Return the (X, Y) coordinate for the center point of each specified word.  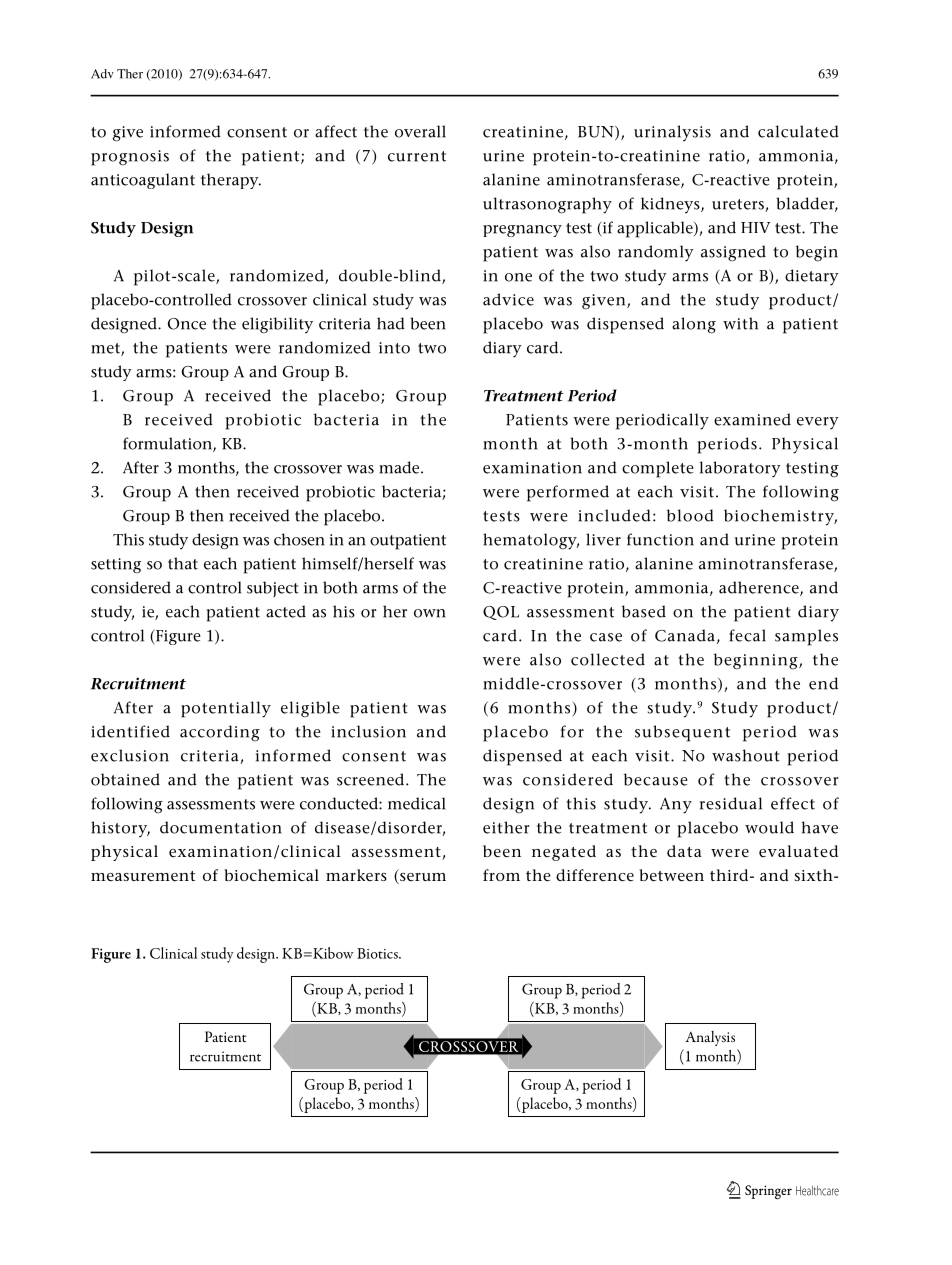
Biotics (378, 953)
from (501, 875)
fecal (747, 635)
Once (187, 324)
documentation (221, 827)
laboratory (740, 469)
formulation (168, 444)
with (740, 323)
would (769, 827)
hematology (531, 541)
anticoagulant (143, 181)
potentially (226, 709)
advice (508, 299)
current (417, 156)
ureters (739, 205)
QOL (501, 613)
